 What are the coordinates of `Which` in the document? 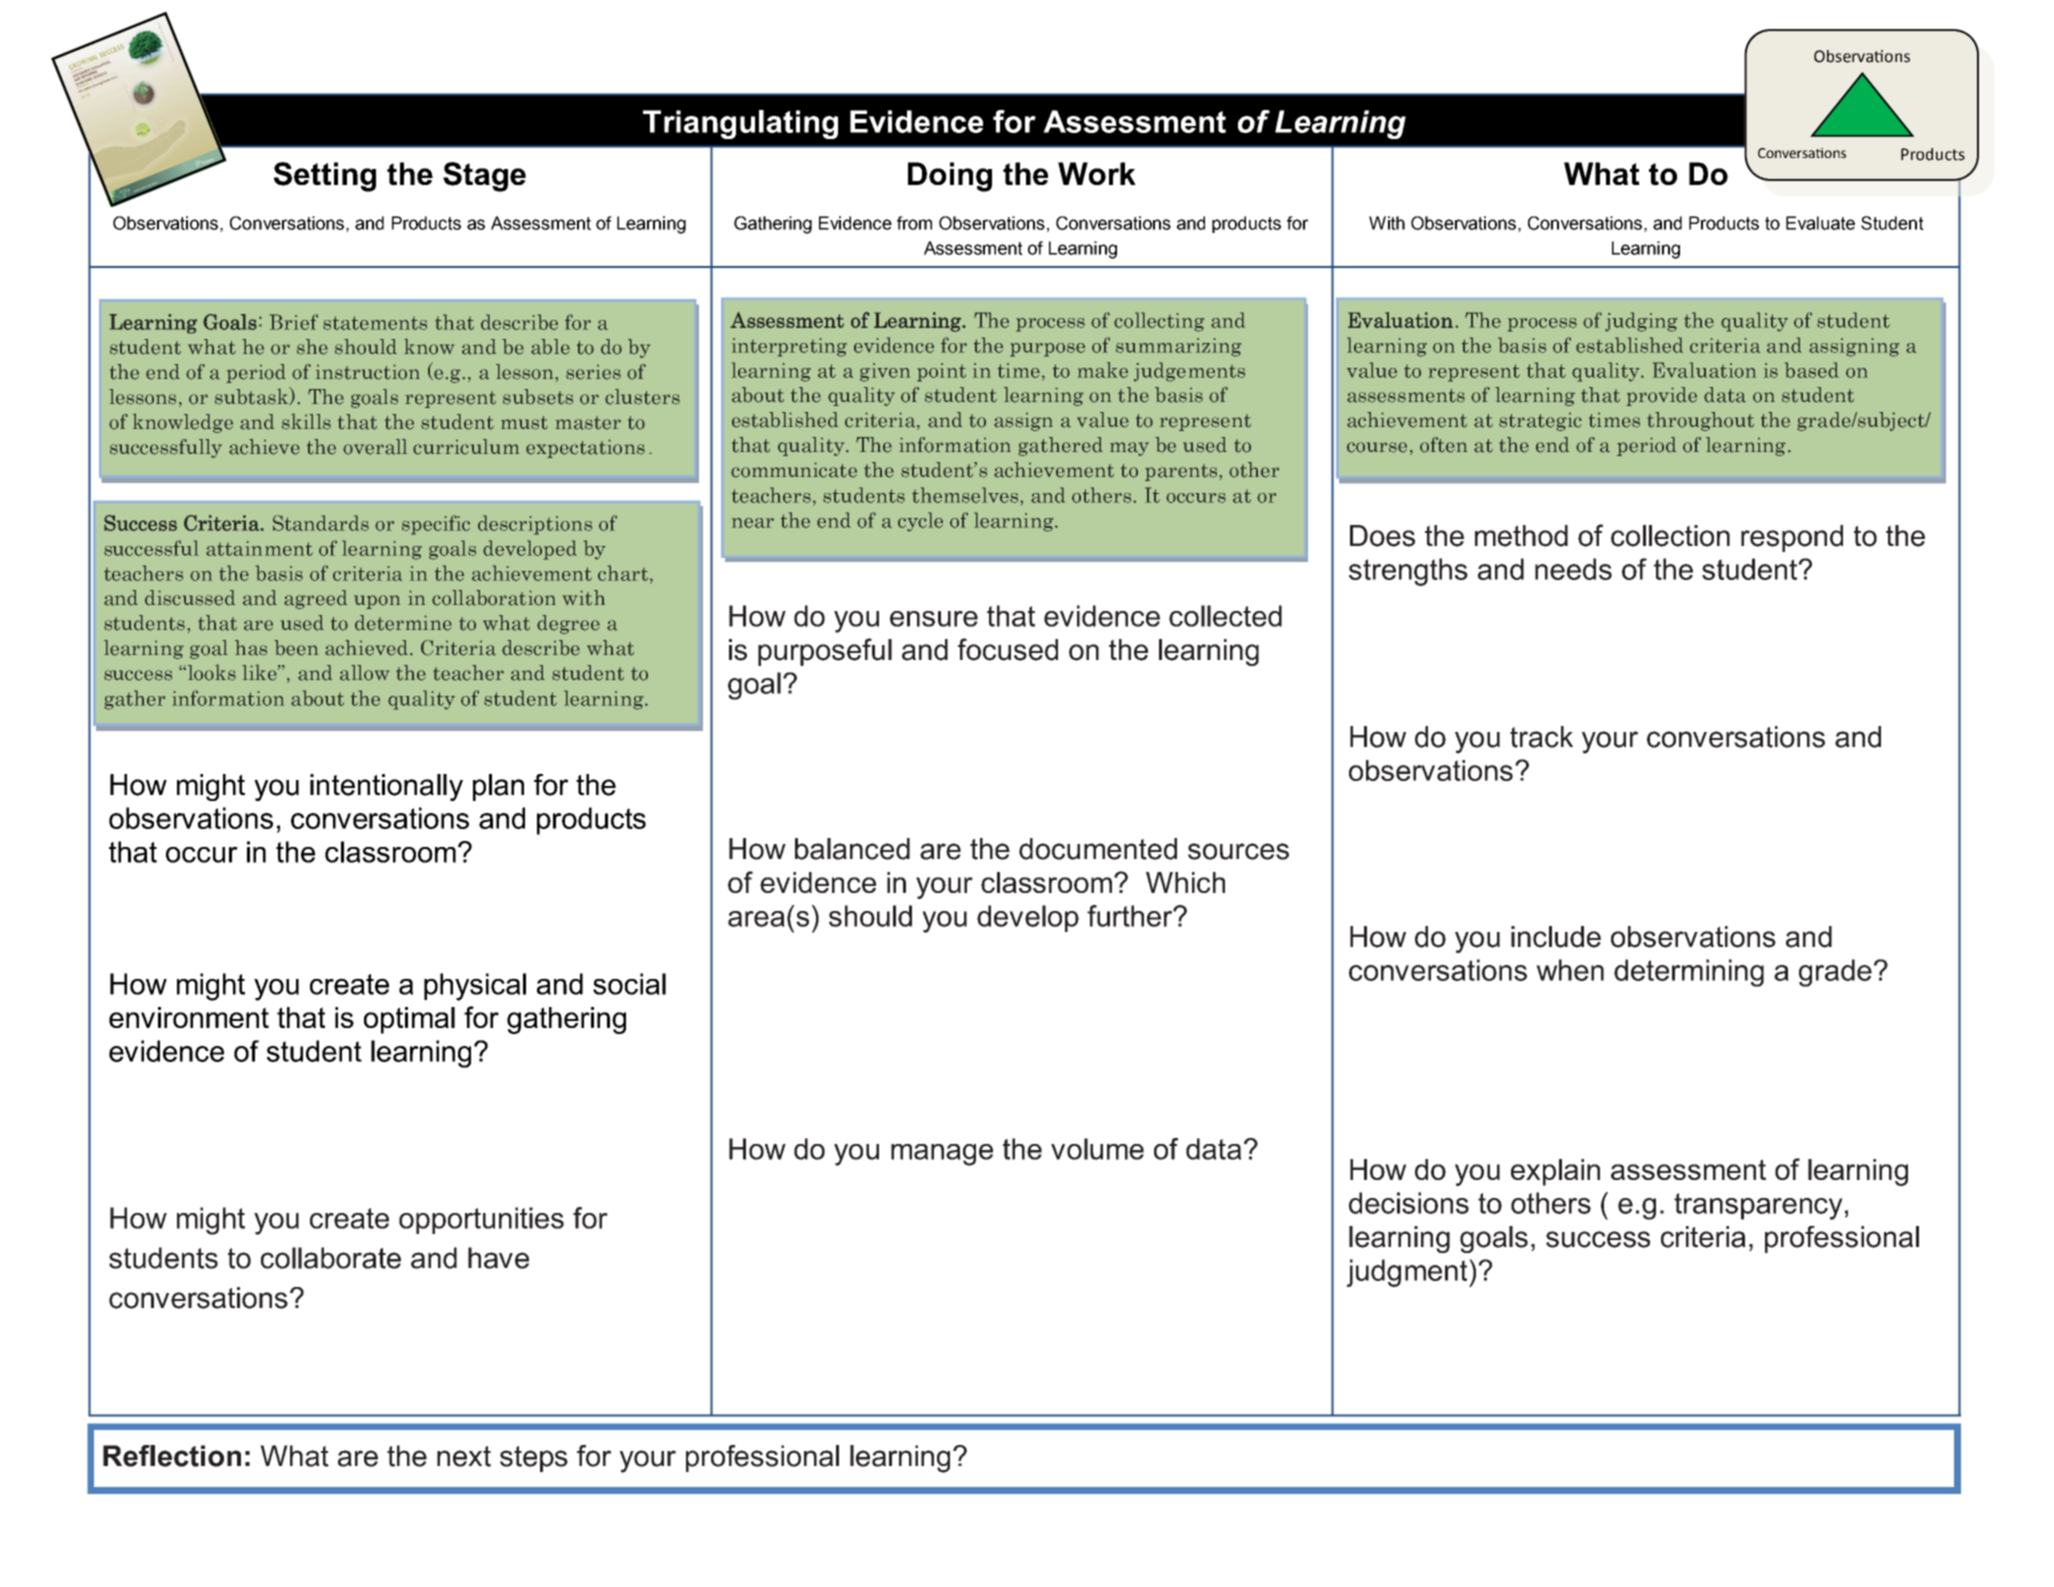 It's located at (1185, 882).
